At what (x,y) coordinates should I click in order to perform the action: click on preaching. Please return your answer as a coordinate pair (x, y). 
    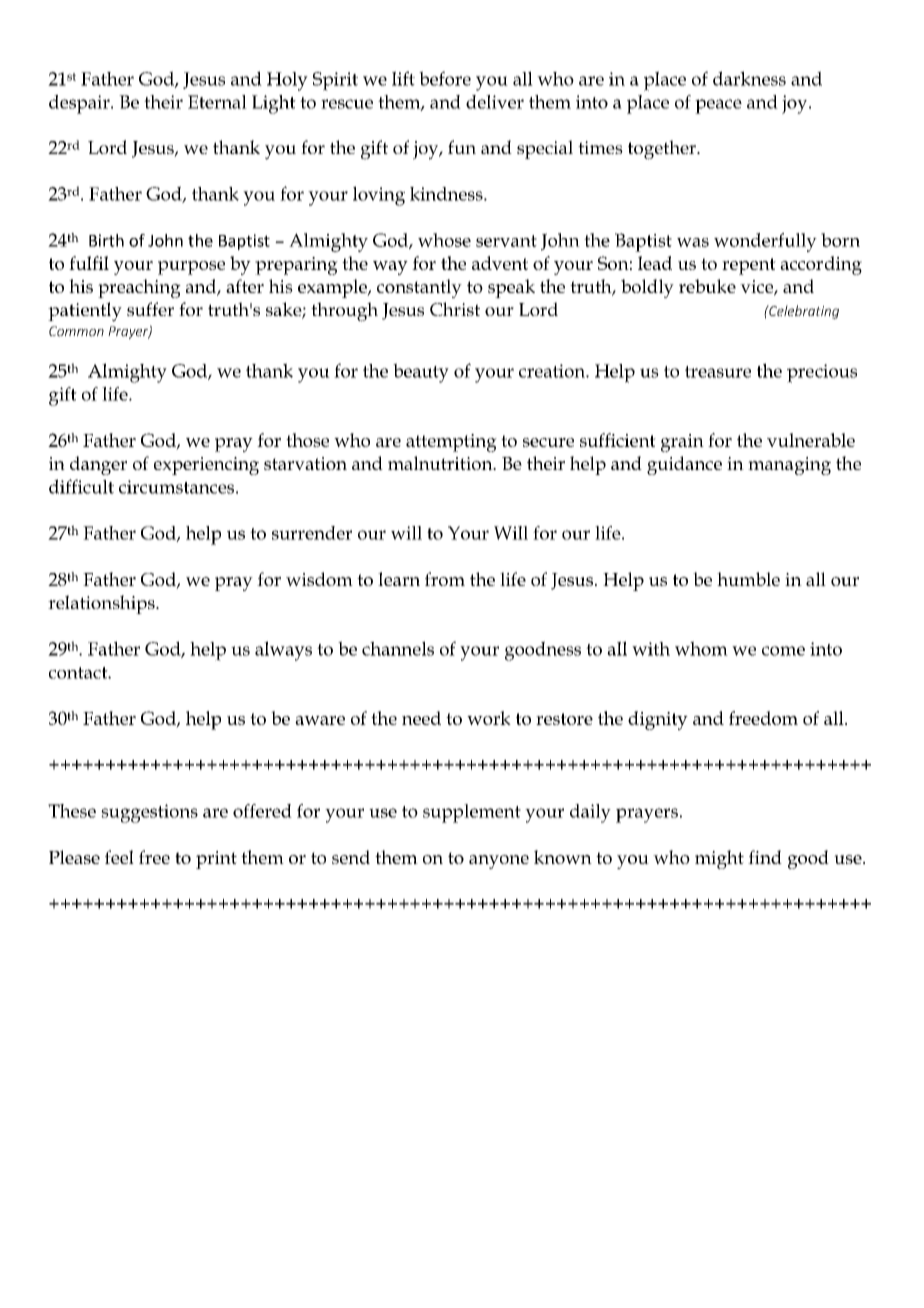
    Looking at the image, I should click on (139, 288).
